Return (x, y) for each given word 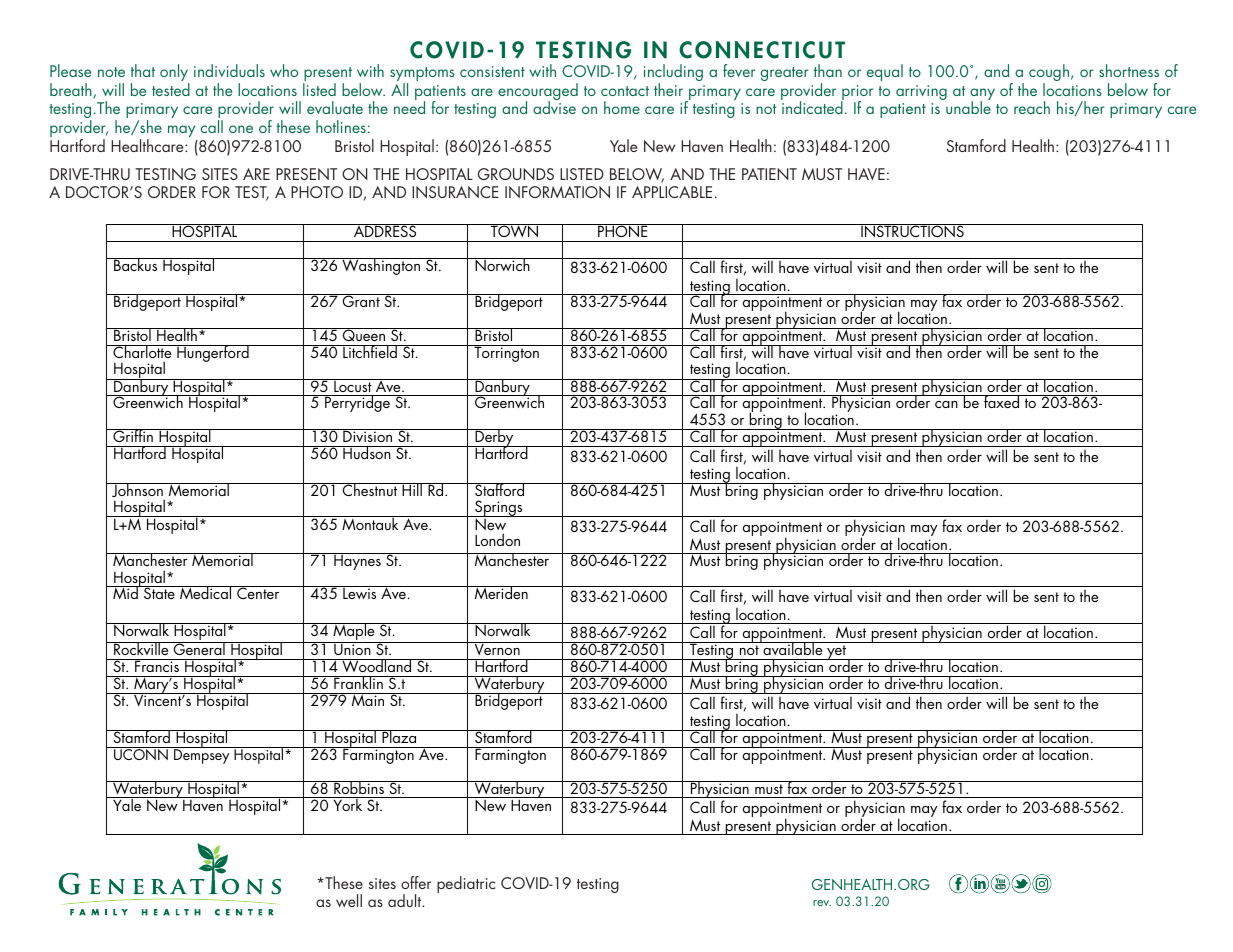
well (349, 900)
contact (625, 91)
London (497, 539)
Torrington (506, 353)
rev (822, 903)
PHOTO (317, 192)
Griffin (133, 435)
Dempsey (202, 755)
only (175, 74)
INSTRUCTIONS (912, 230)
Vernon (497, 648)
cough (1050, 74)
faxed (1002, 401)
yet (836, 652)
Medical (206, 592)
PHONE (623, 230)
